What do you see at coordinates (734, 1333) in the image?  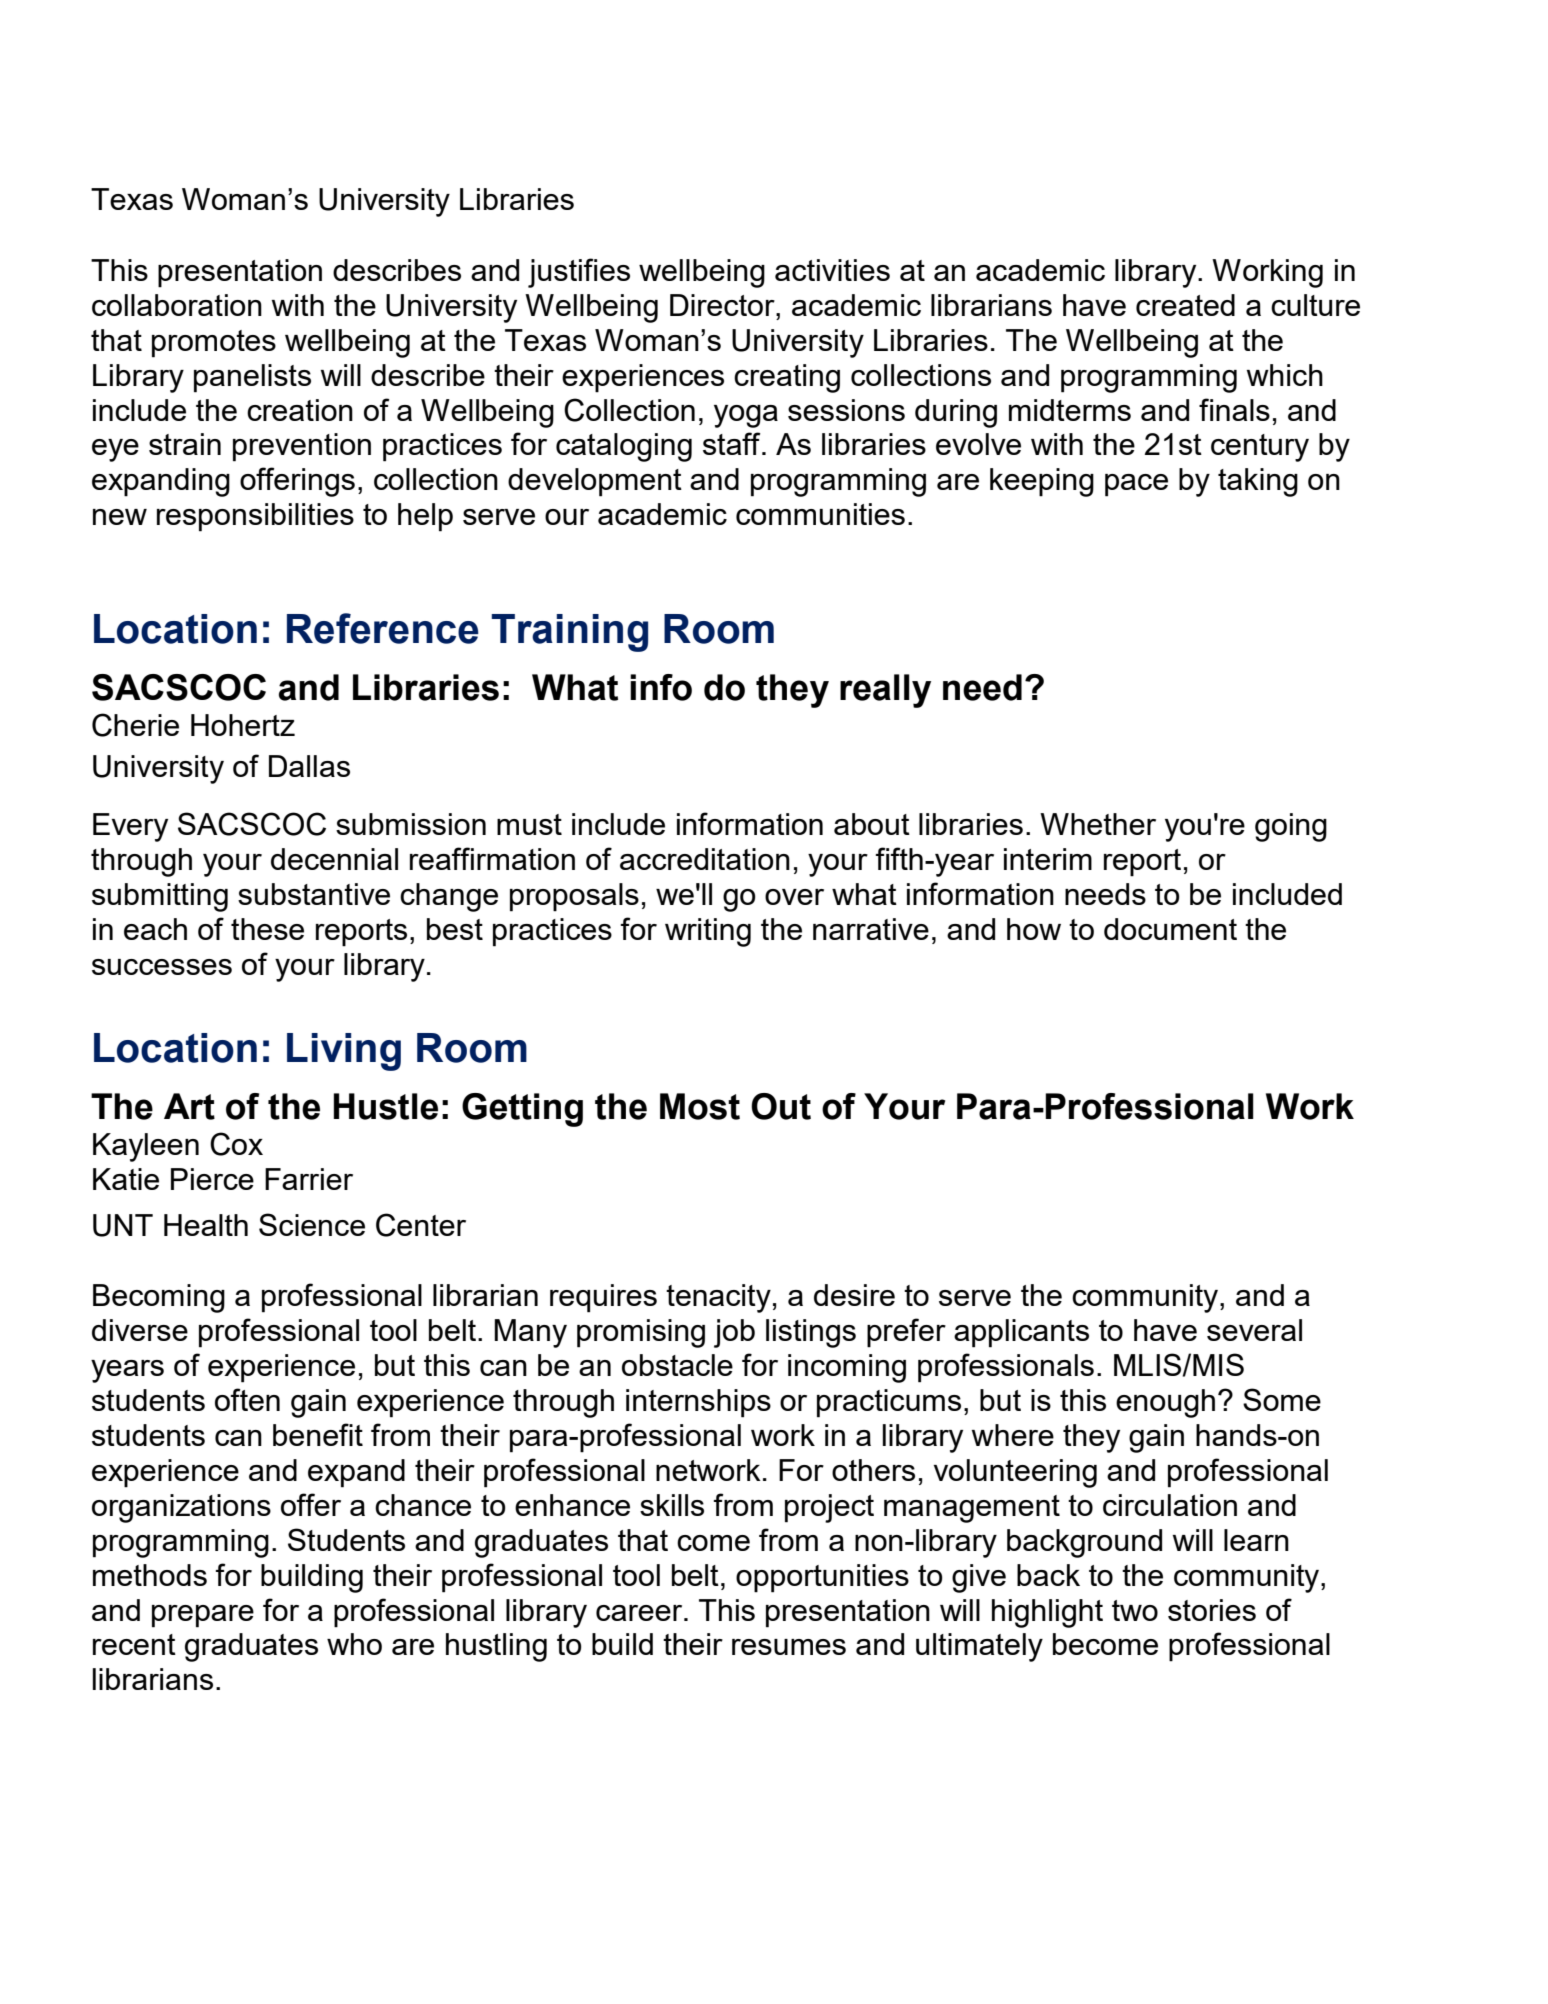 I see `job` at bounding box center [734, 1333].
